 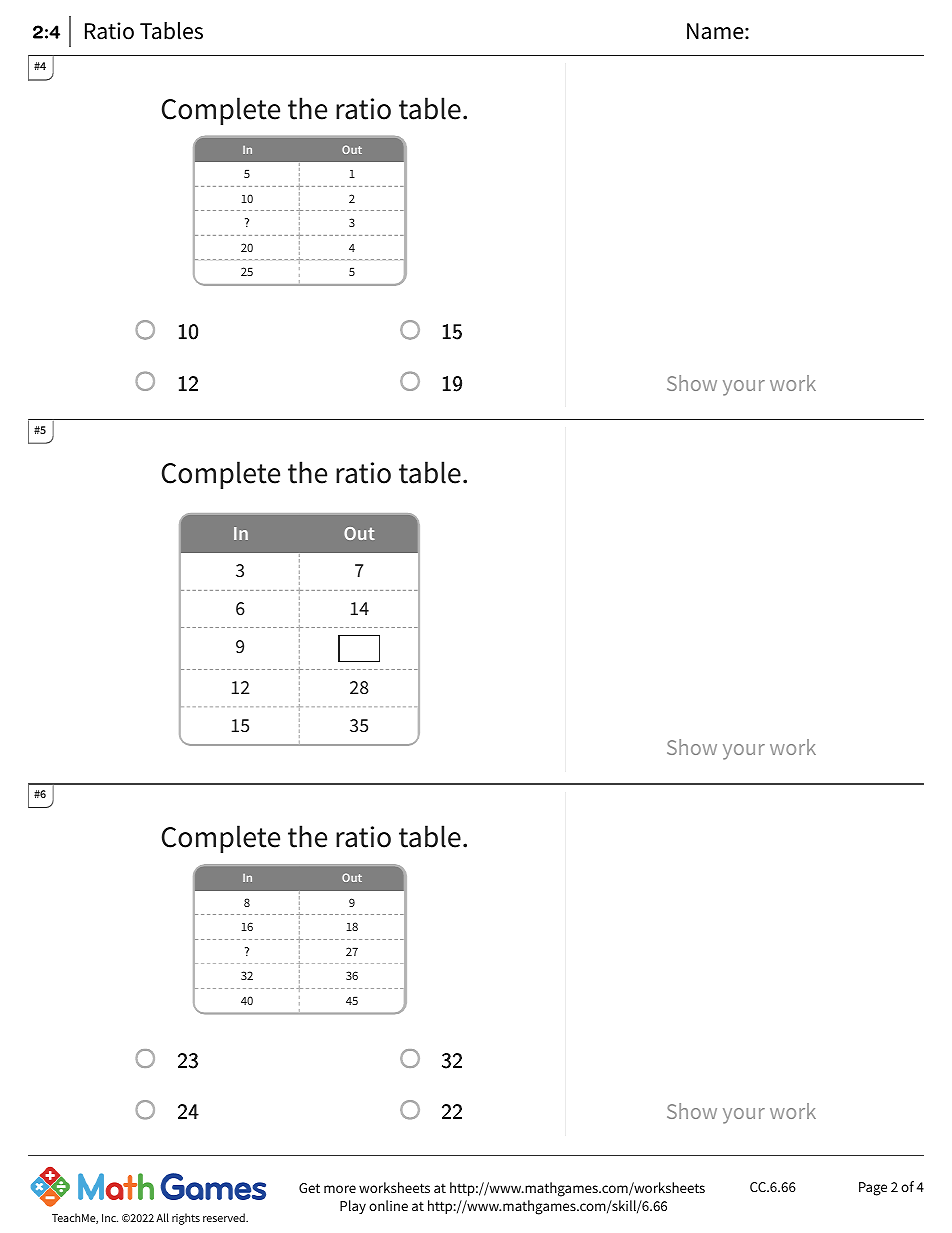 What do you see at coordinates (309, 1188) in the screenshot?
I see `Get` at bounding box center [309, 1188].
